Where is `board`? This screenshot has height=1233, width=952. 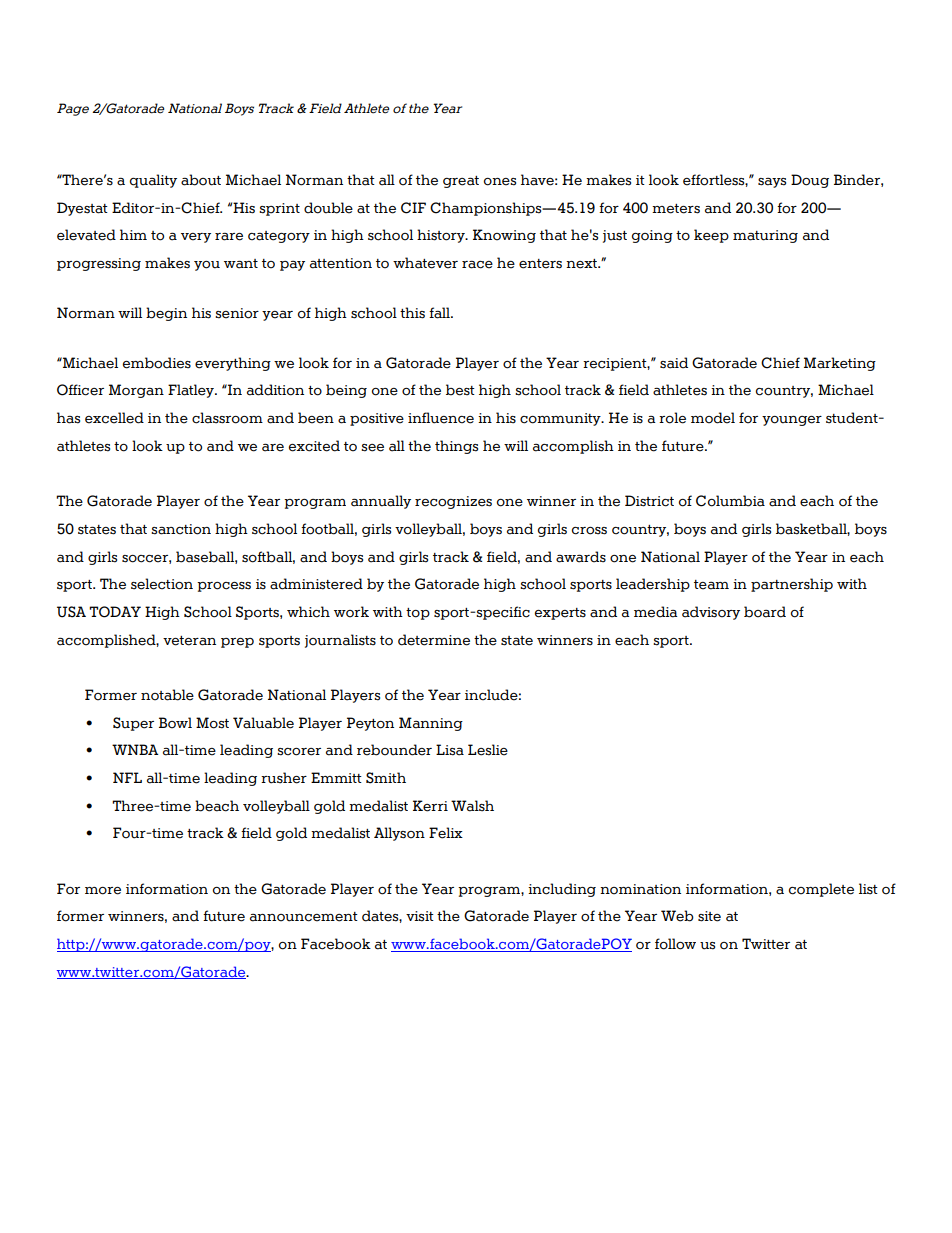 board is located at coordinates (765, 612).
